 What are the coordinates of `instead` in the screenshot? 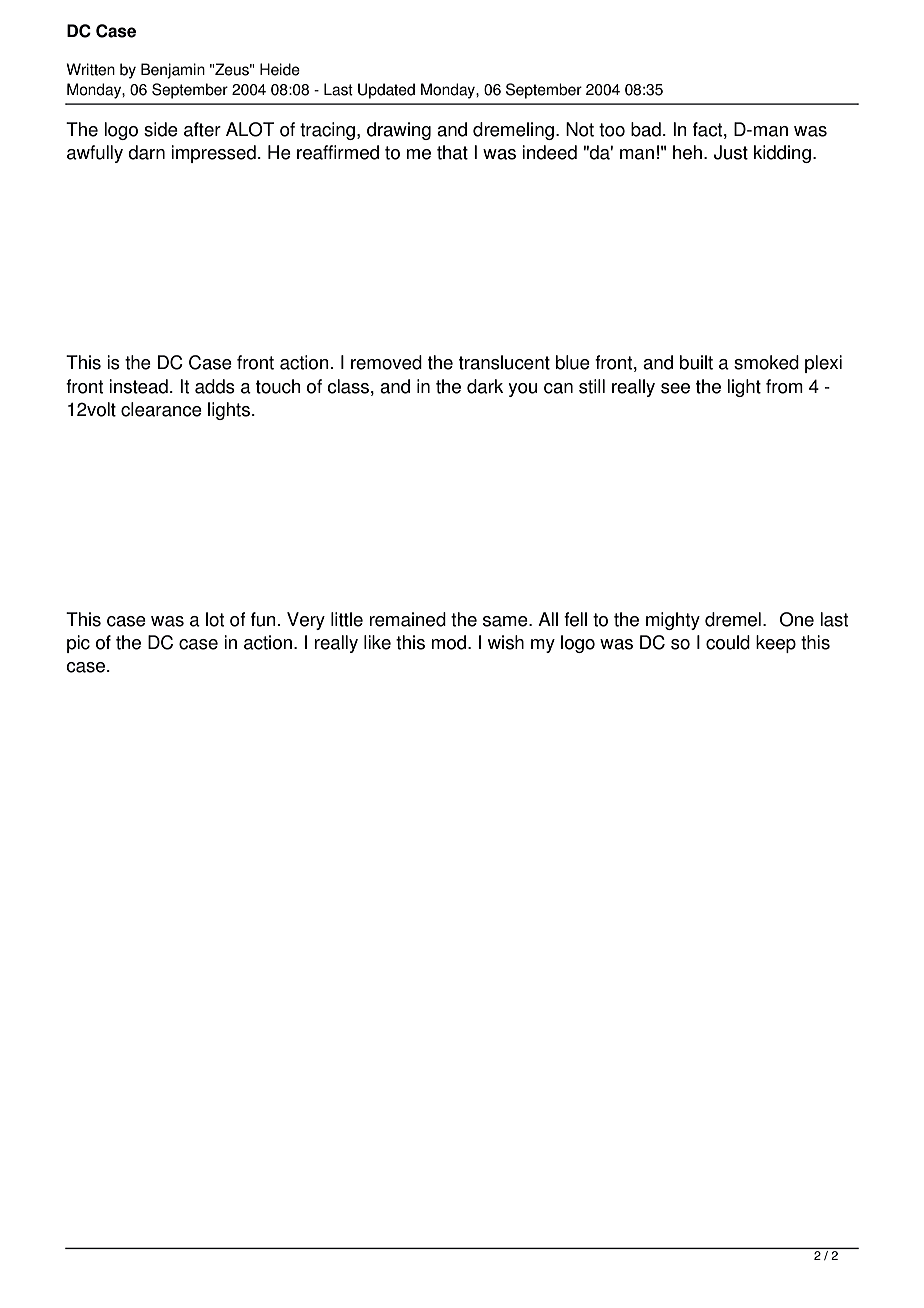 It's located at (138, 386).
